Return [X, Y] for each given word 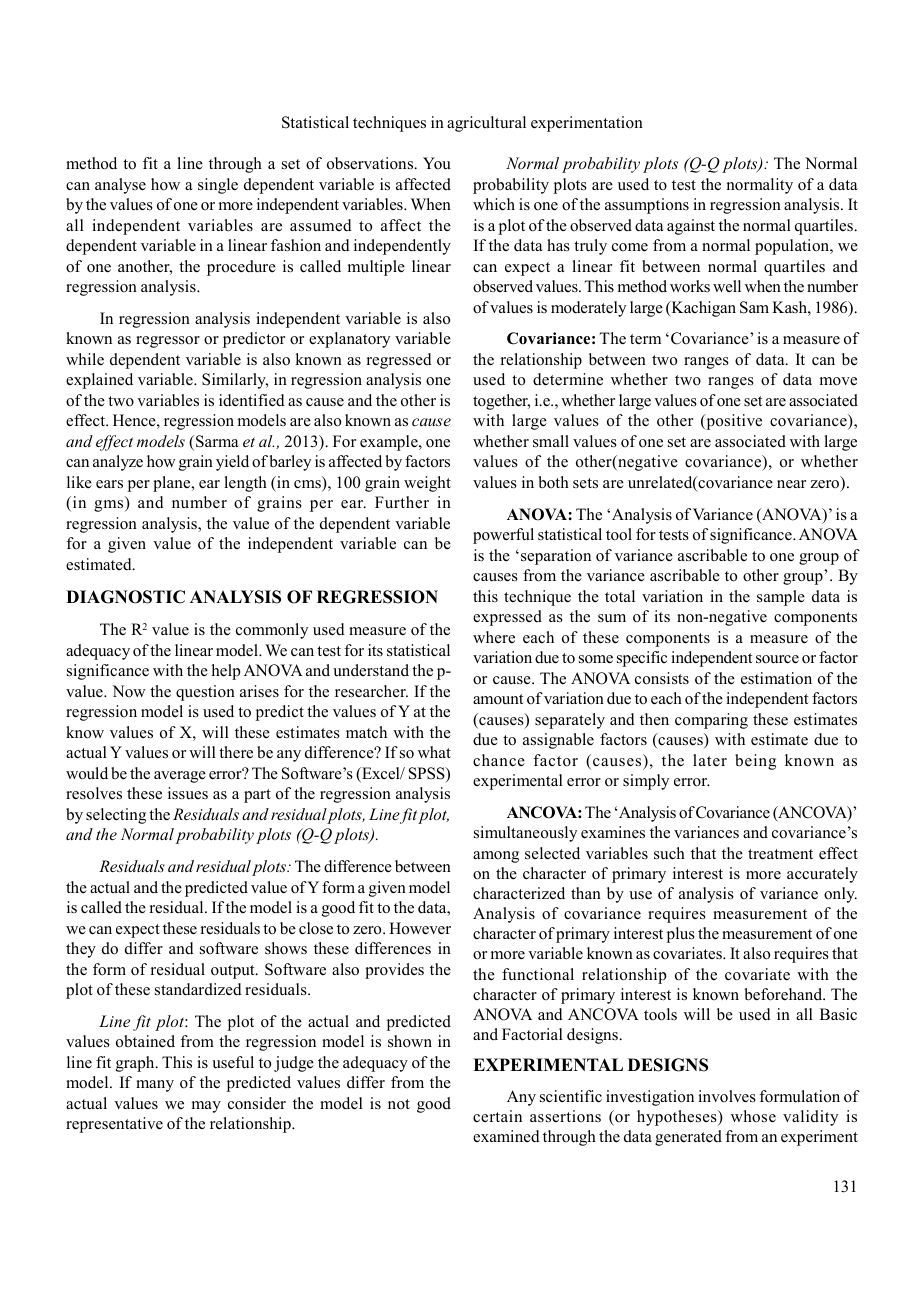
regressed [399, 361]
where [494, 637]
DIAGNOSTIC [125, 597]
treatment [780, 854]
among [496, 857]
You [437, 163]
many [155, 1086]
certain [497, 1116]
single [218, 186]
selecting [116, 816]
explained [99, 381]
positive [733, 422]
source [777, 659]
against [691, 227]
